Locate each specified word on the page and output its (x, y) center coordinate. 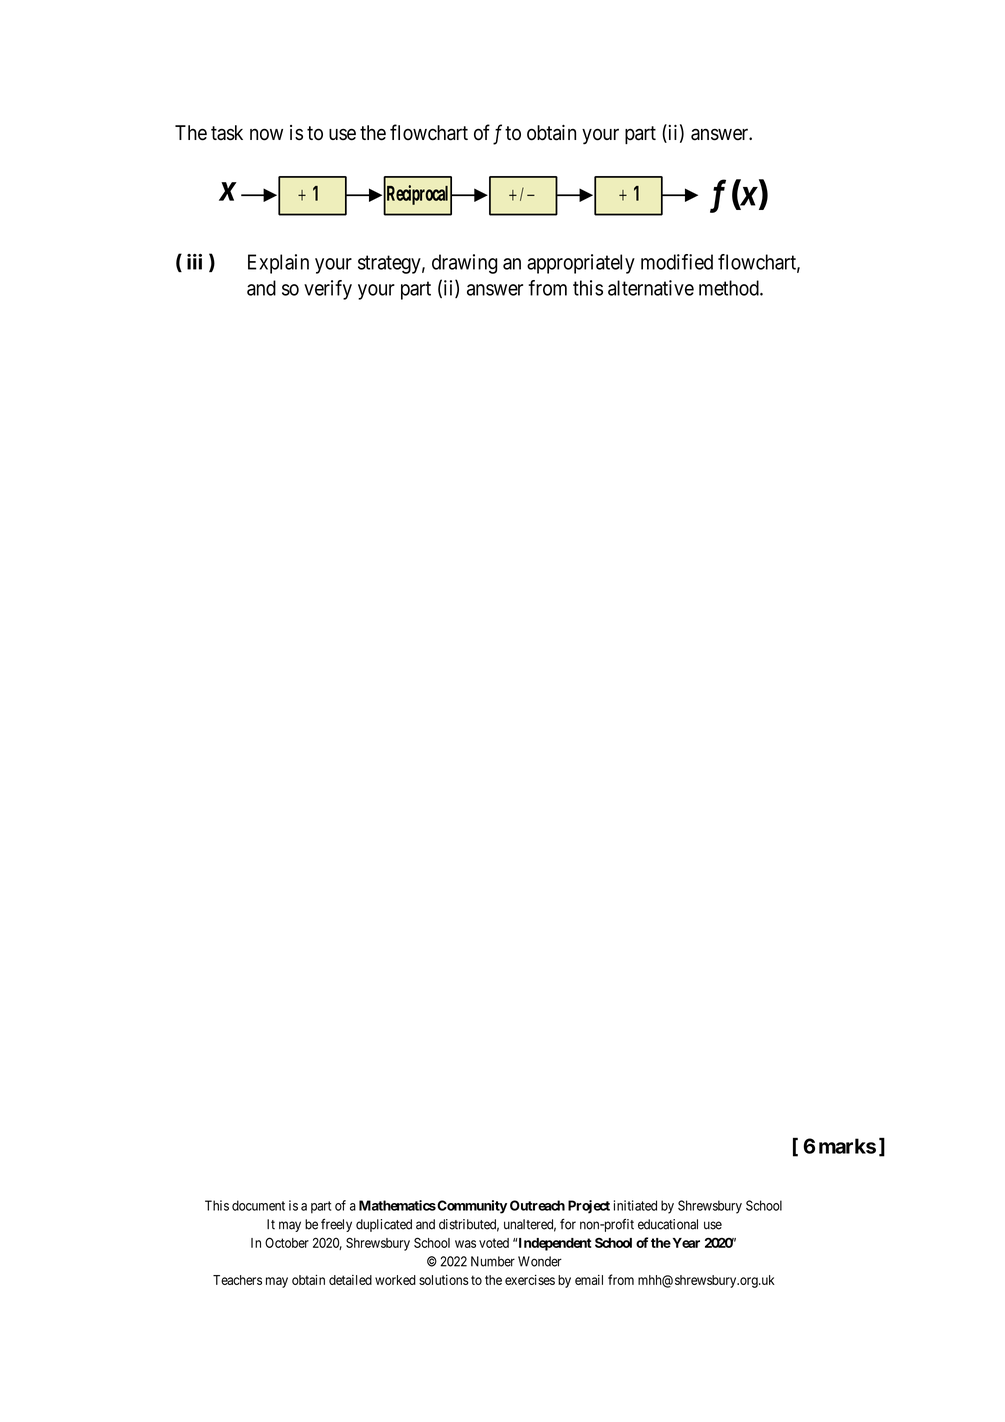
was (465, 1244)
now (266, 134)
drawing (464, 264)
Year (685, 1243)
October (287, 1242)
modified (677, 262)
